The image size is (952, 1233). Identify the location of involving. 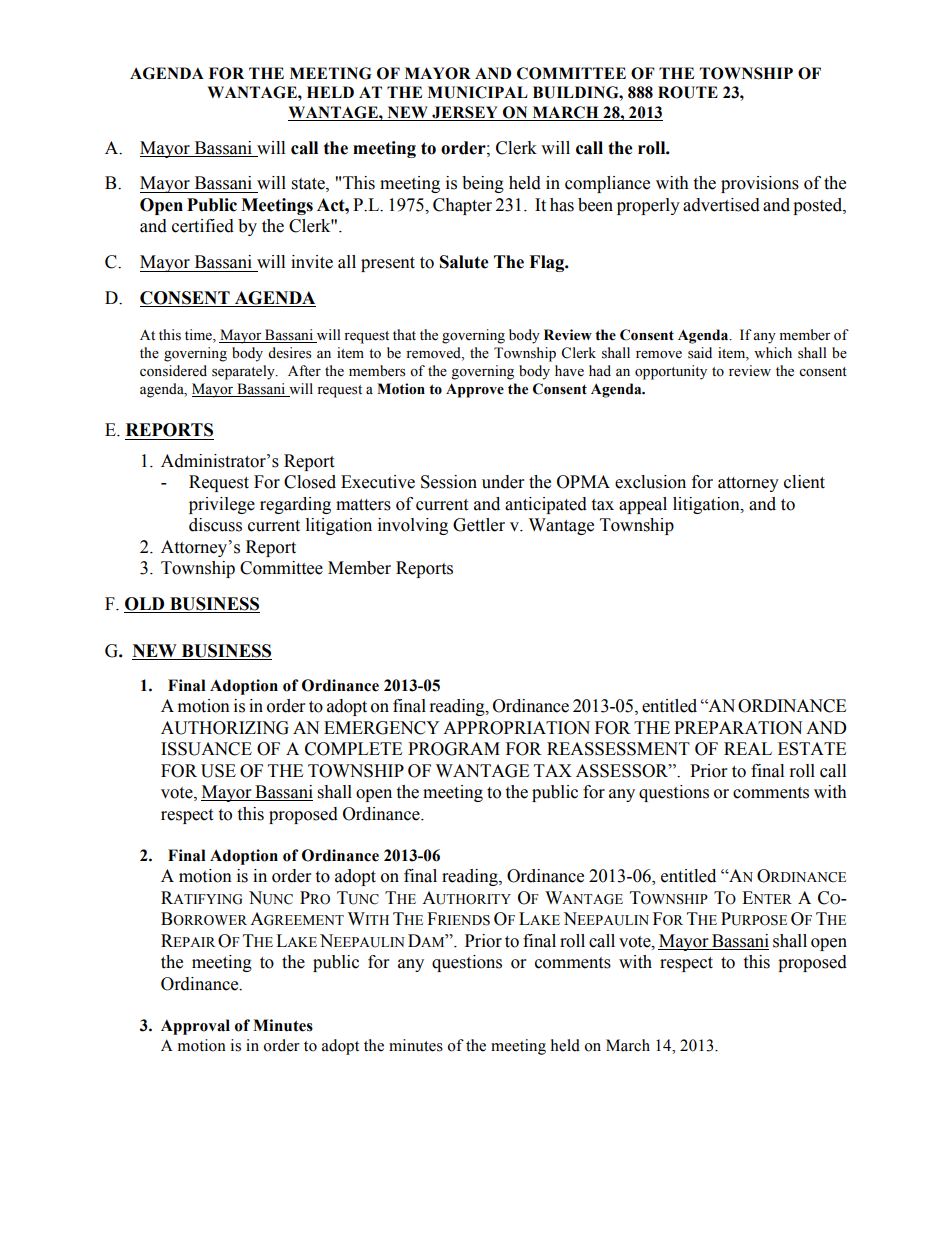
(413, 526).
